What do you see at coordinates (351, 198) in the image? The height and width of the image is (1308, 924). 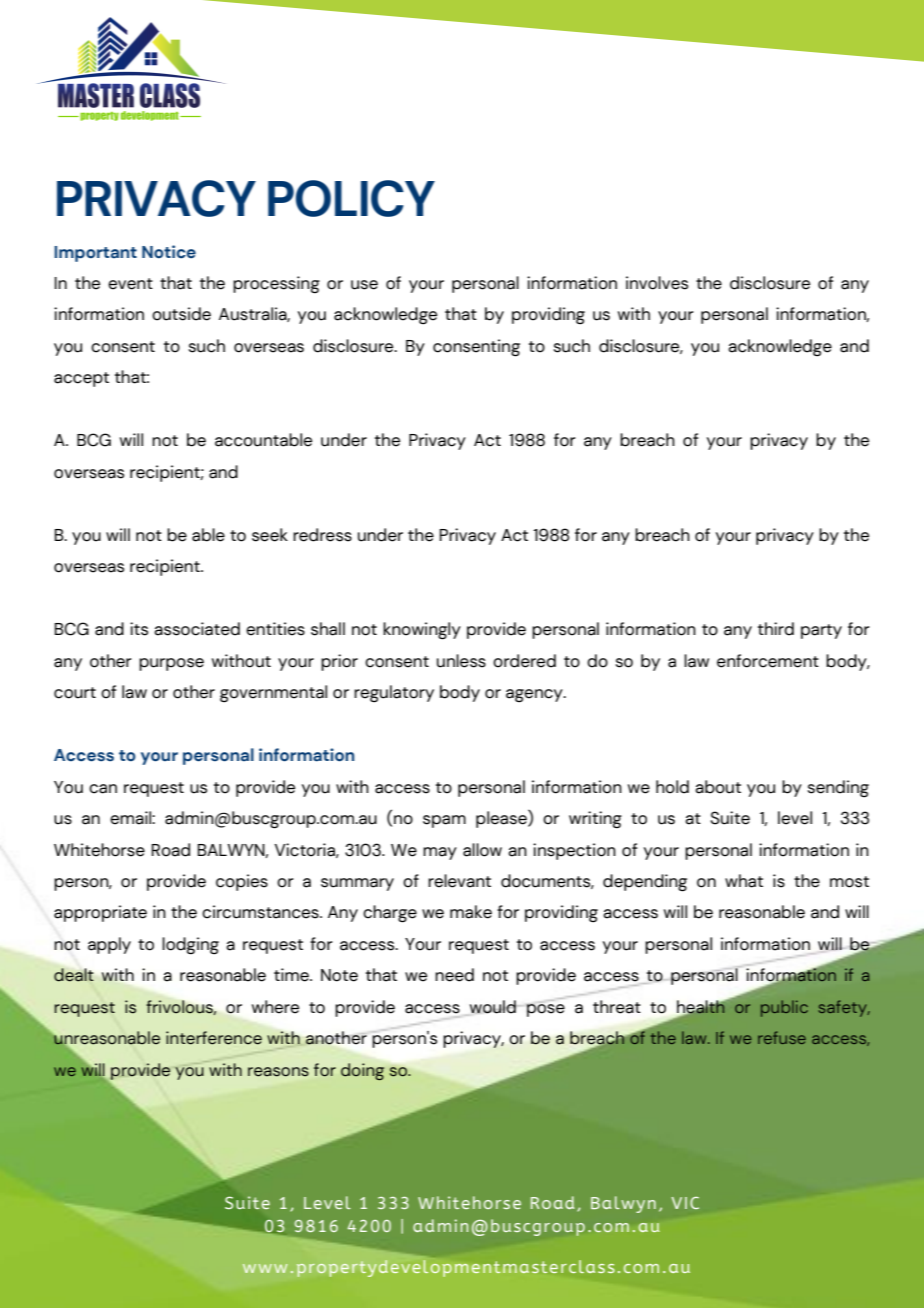 I see `POLICY` at bounding box center [351, 198].
